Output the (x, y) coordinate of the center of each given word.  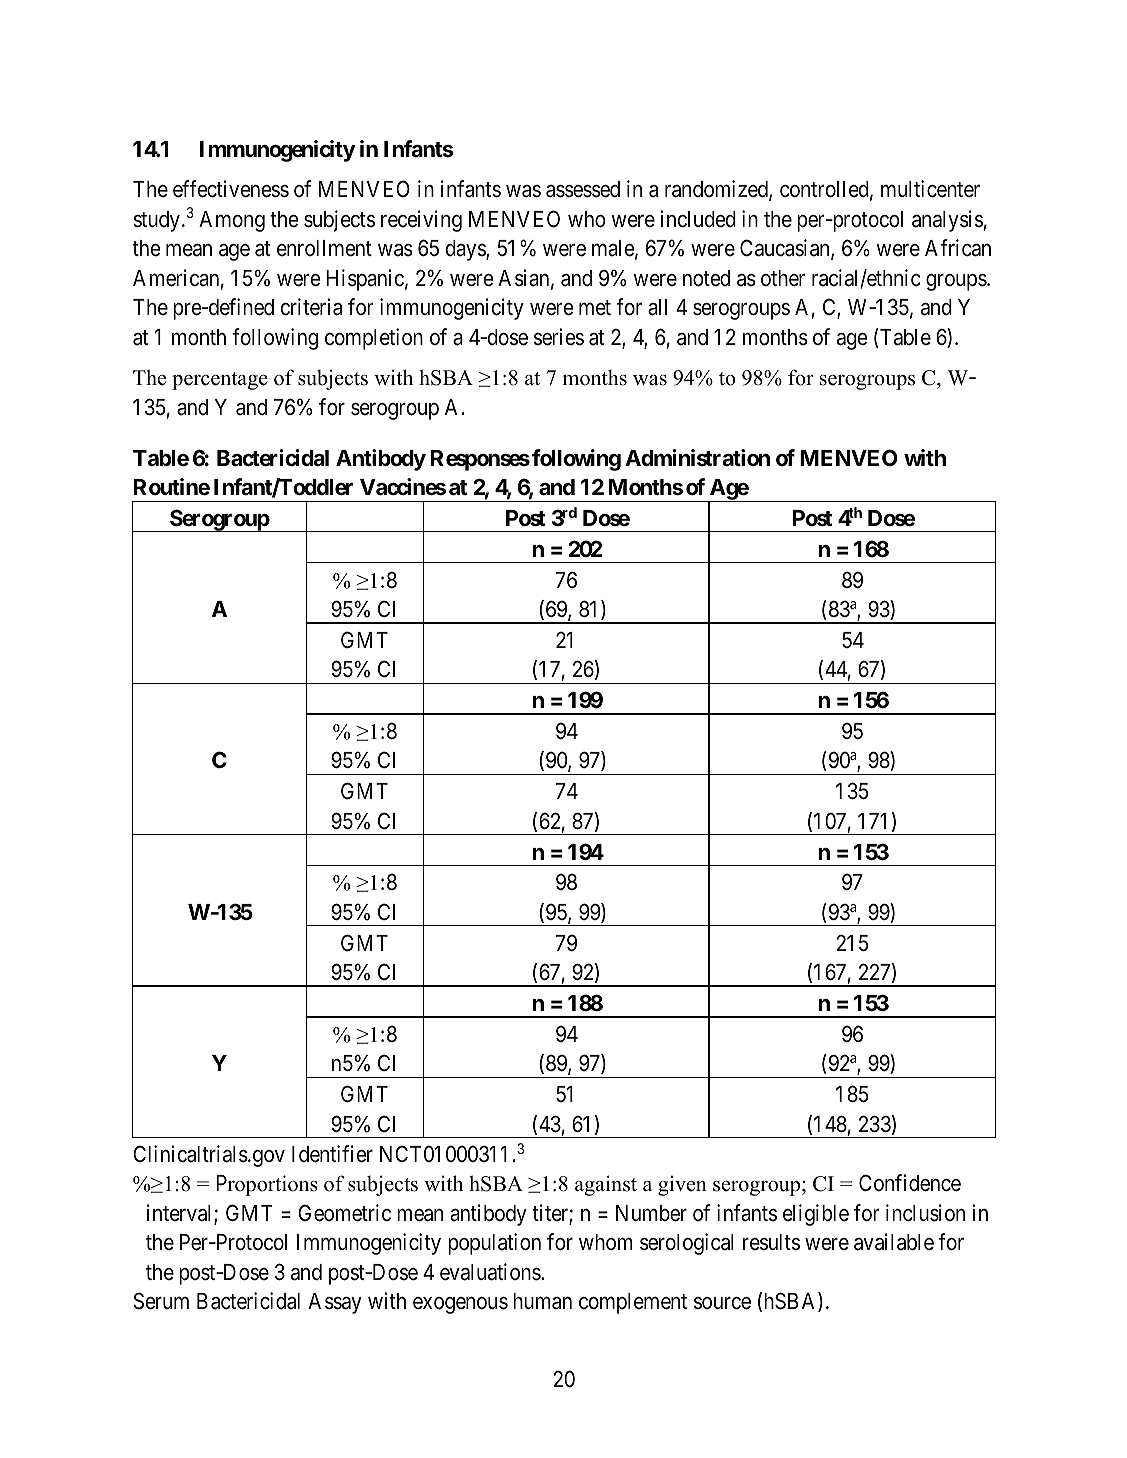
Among (232, 221)
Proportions (267, 1185)
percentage (220, 381)
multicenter (930, 189)
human (542, 1301)
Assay (335, 1303)
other (783, 278)
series (559, 337)
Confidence (910, 1183)
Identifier (332, 1154)
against (606, 1185)
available (894, 1242)
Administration (697, 457)
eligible (816, 1215)
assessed (583, 189)
